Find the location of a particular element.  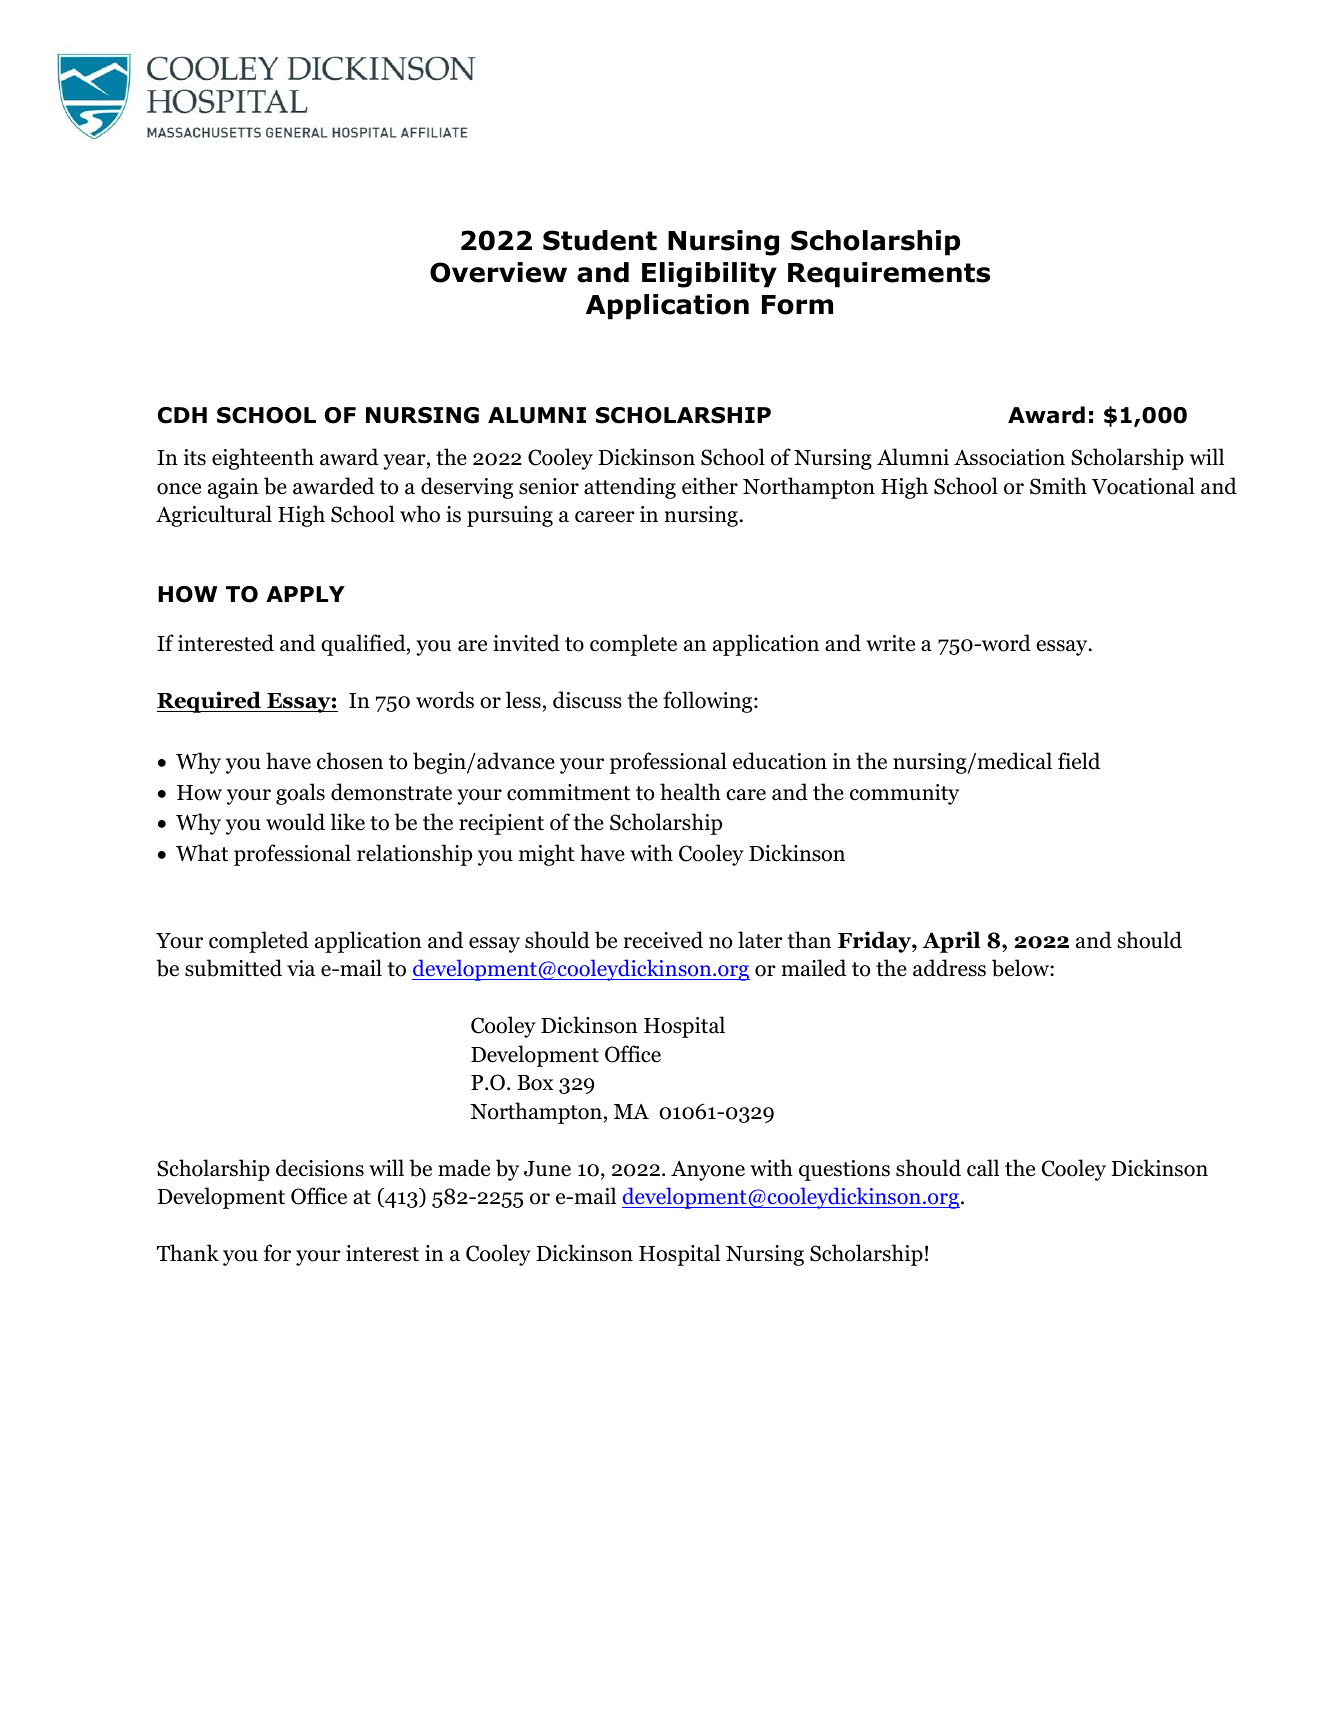

decisions is located at coordinates (320, 1168).
